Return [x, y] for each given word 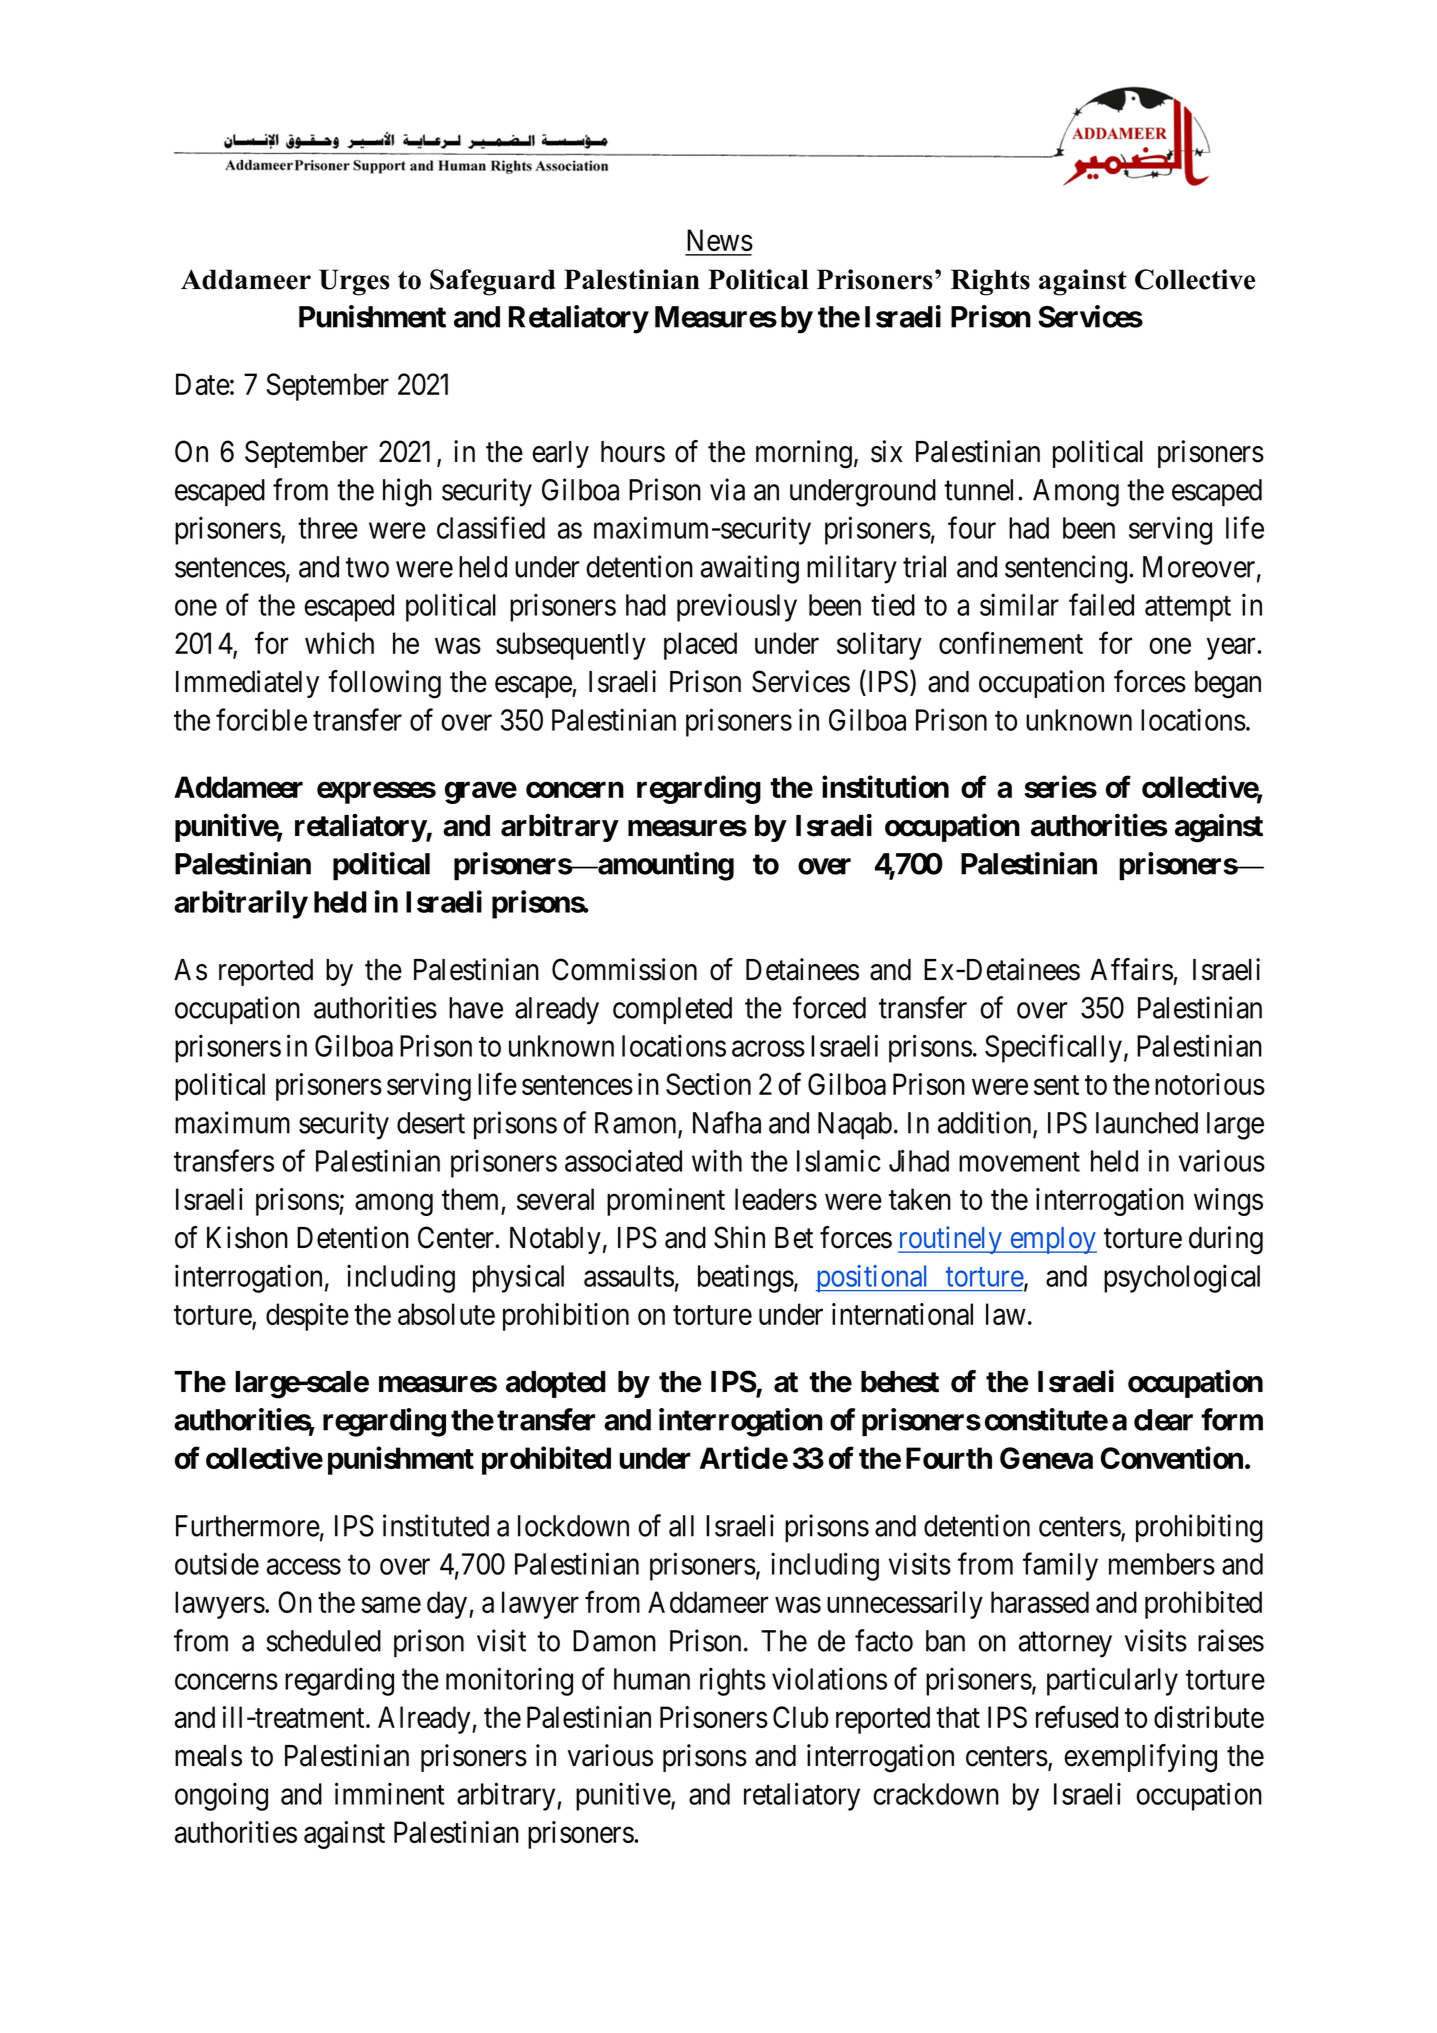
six [886, 451]
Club [801, 1717]
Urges [354, 282]
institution [885, 786]
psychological [1182, 1278]
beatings [746, 1278]
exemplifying [1140, 1758]
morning [804, 454]
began [1228, 685]
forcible [261, 719]
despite [307, 1317]
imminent [390, 1793]
